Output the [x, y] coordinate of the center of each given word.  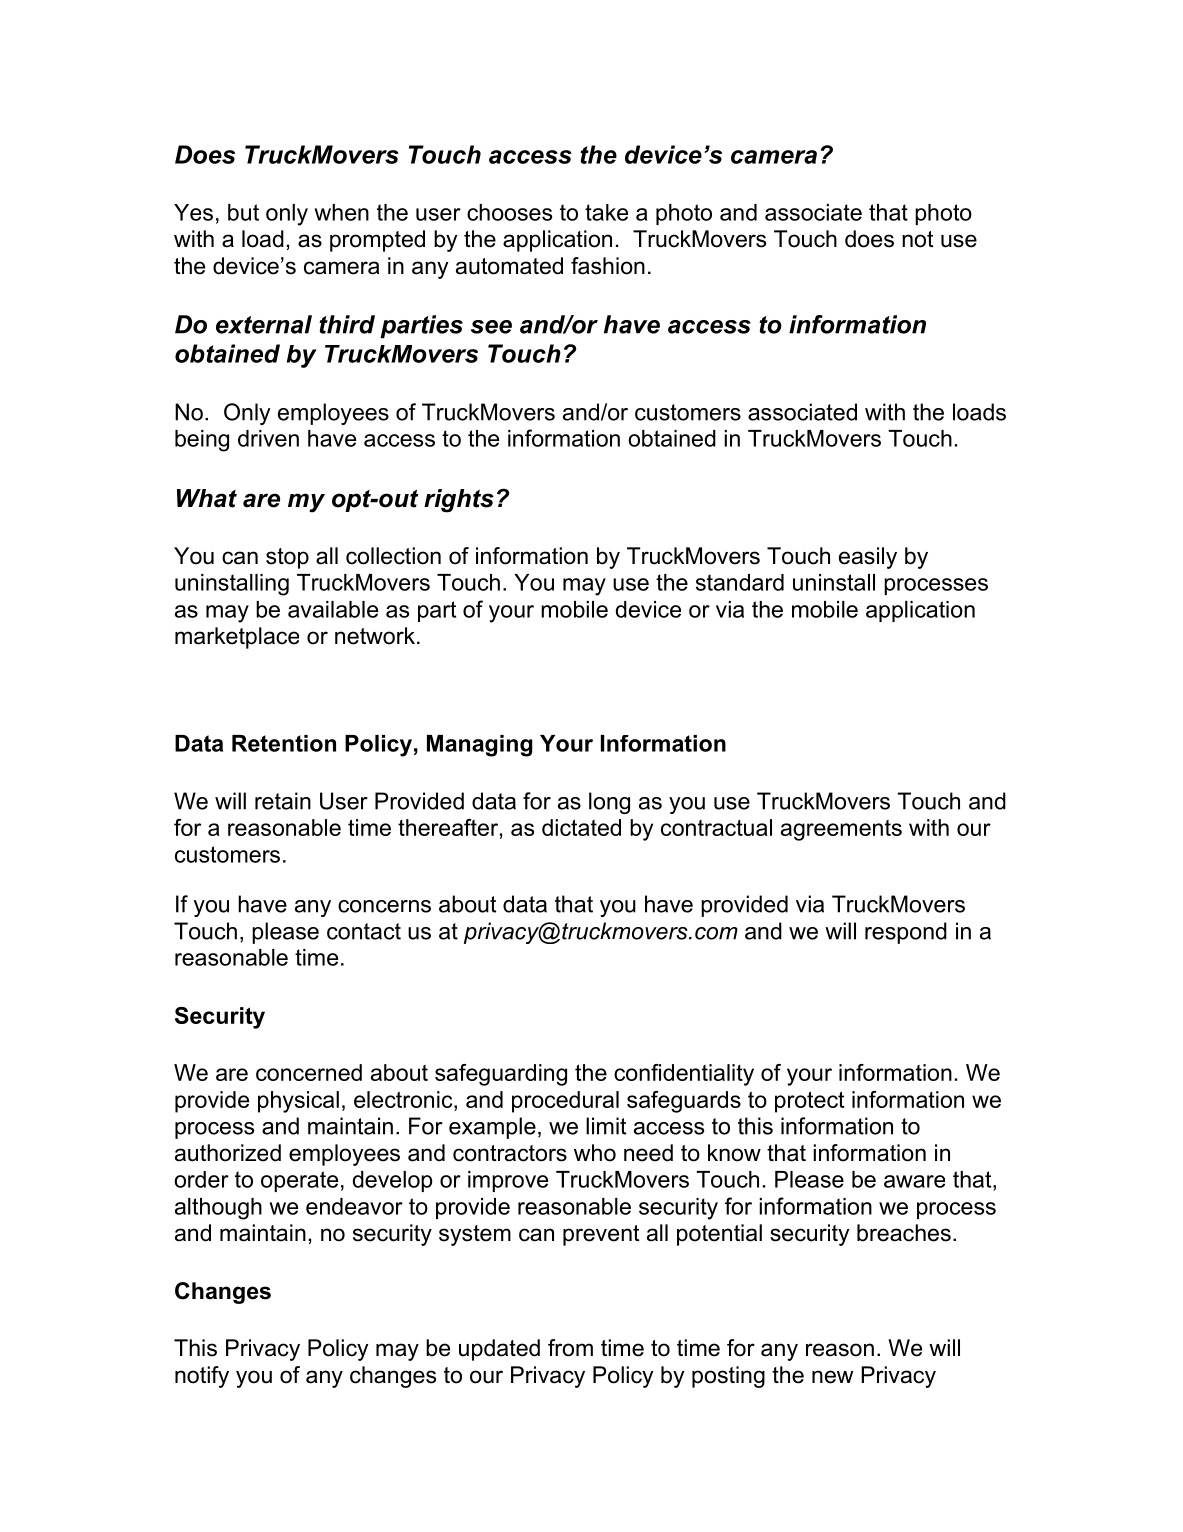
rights [459, 501]
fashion [608, 266]
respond [906, 933]
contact [364, 931]
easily [868, 558]
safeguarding [501, 1075]
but [243, 212]
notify [202, 1377]
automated [509, 266]
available [333, 609]
